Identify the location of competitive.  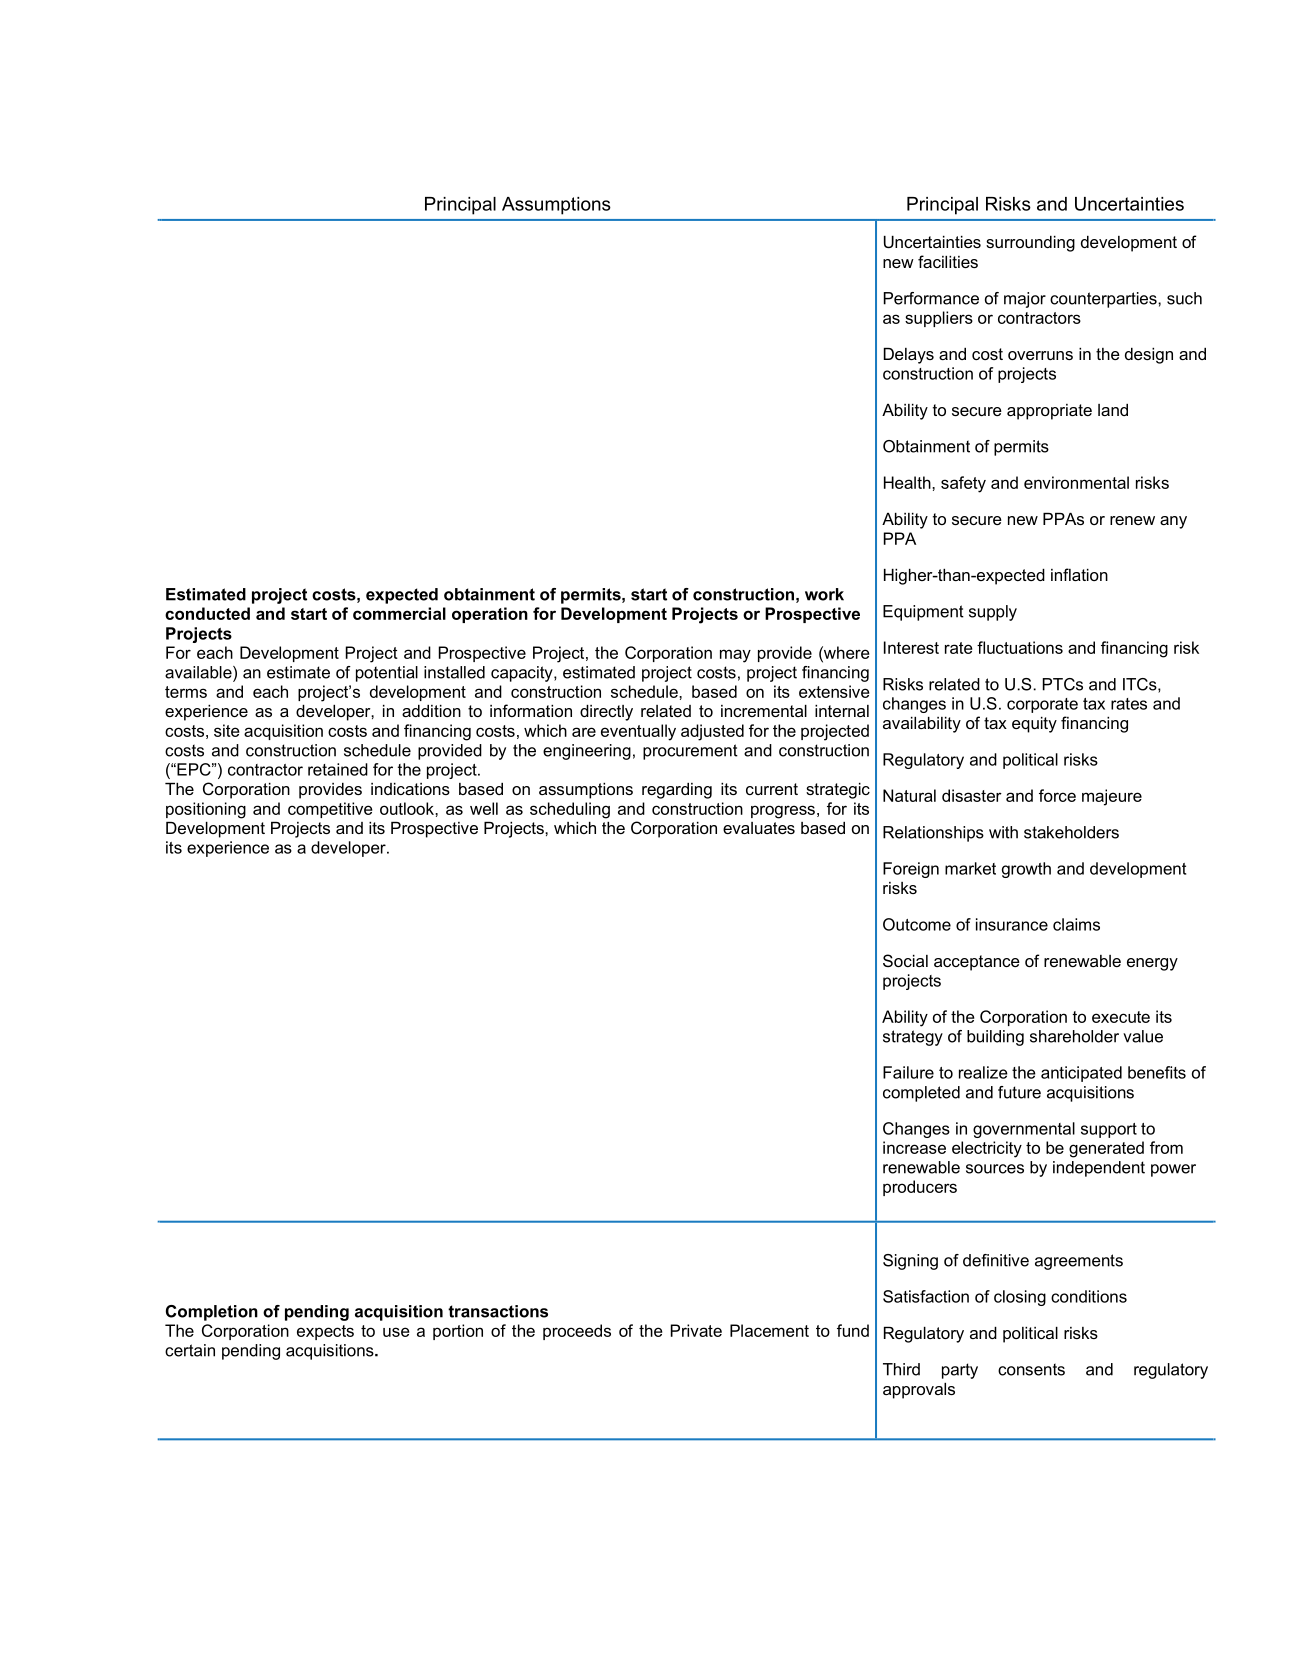
(330, 810).
